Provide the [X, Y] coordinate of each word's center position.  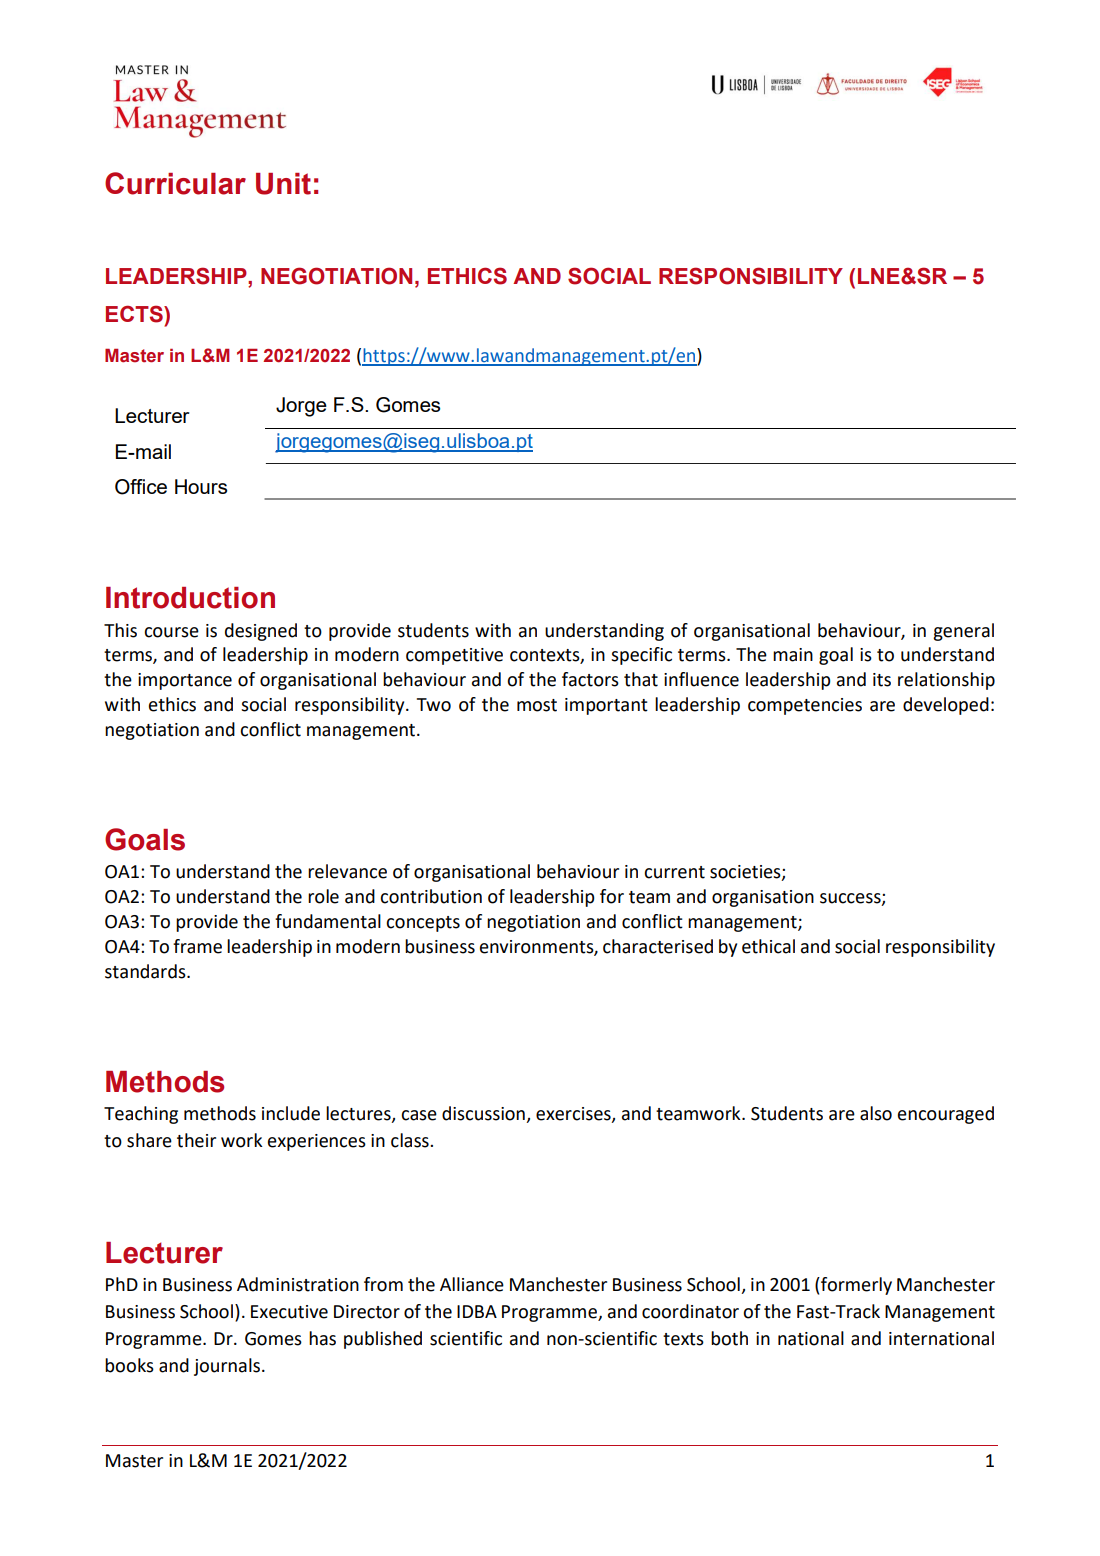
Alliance [472, 1284]
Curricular [175, 183]
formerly [855, 1286]
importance [185, 681]
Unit [283, 184]
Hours [201, 486]
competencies [805, 706]
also [876, 1113]
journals [227, 1367]
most [537, 705]
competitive [454, 656]
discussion [484, 1114]
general [963, 632]
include [291, 1113]
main [793, 655]
